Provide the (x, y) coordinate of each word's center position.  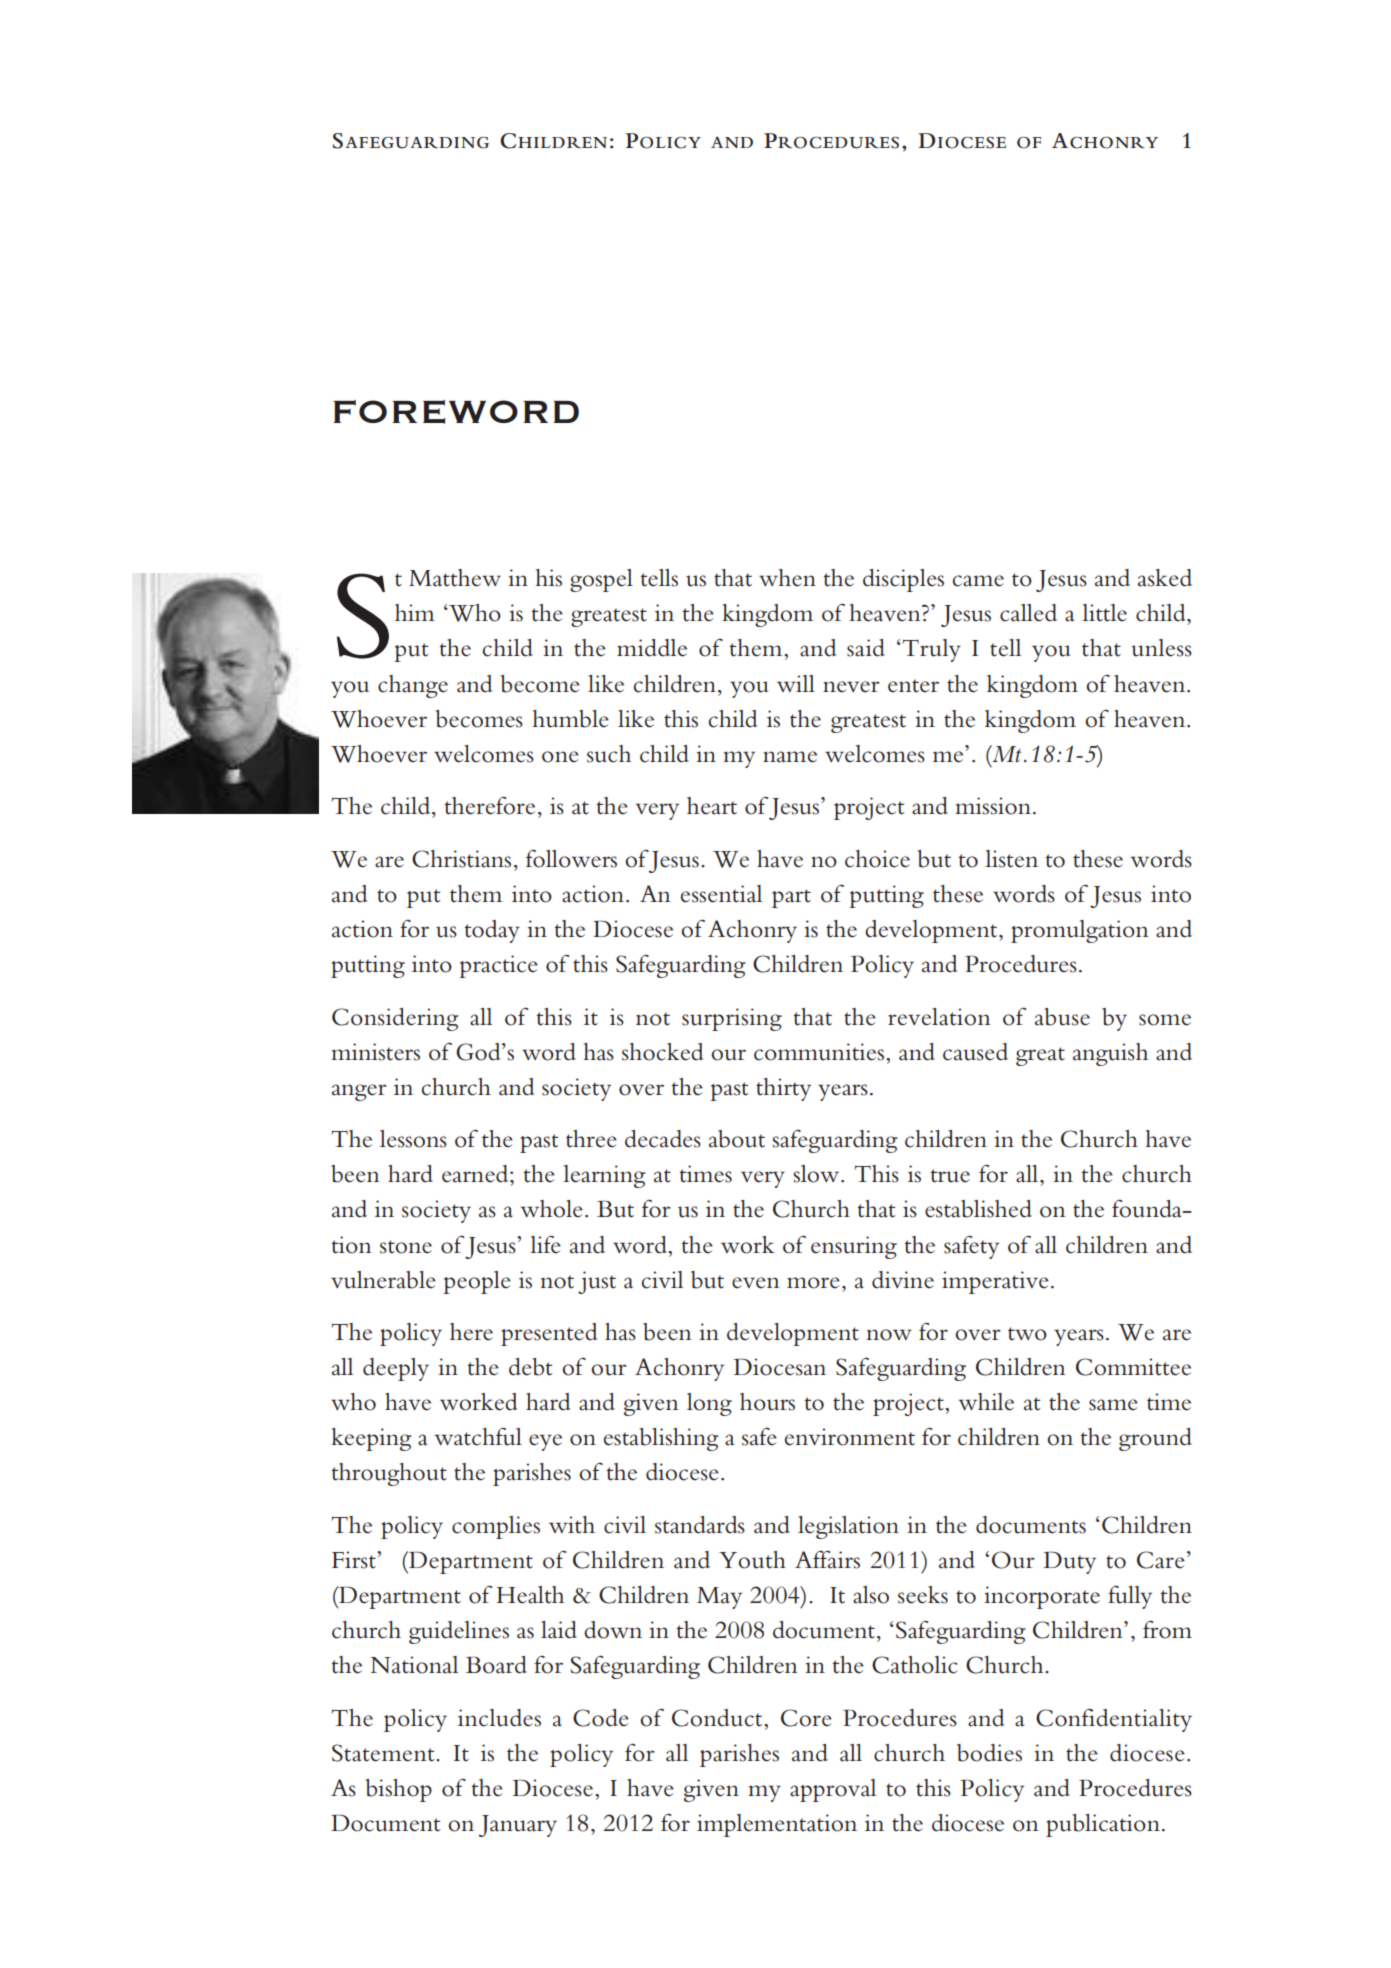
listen (1011, 859)
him (415, 612)
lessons (413, 1139)
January (518, 1826)
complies (496, 1527)
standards (700, 1525)
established (978, 1209)
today (492, 931)
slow (817, 1174)
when (787, 578)
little (1104, 613)
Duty (1070, 1562)
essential (721, 894)
